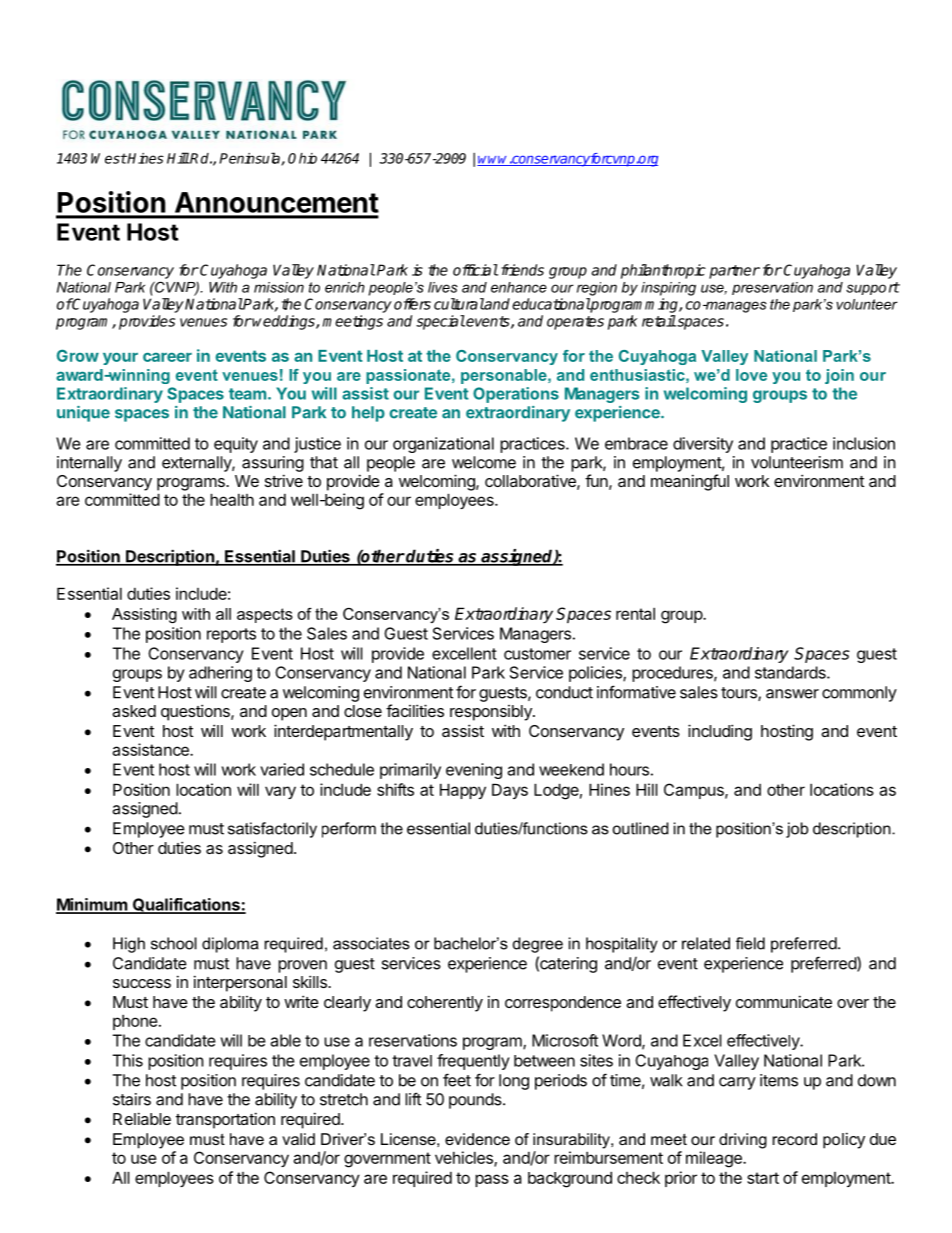  Describe the element at coordinates (250, 159) in the page. I see `Peninsula` at that location.
